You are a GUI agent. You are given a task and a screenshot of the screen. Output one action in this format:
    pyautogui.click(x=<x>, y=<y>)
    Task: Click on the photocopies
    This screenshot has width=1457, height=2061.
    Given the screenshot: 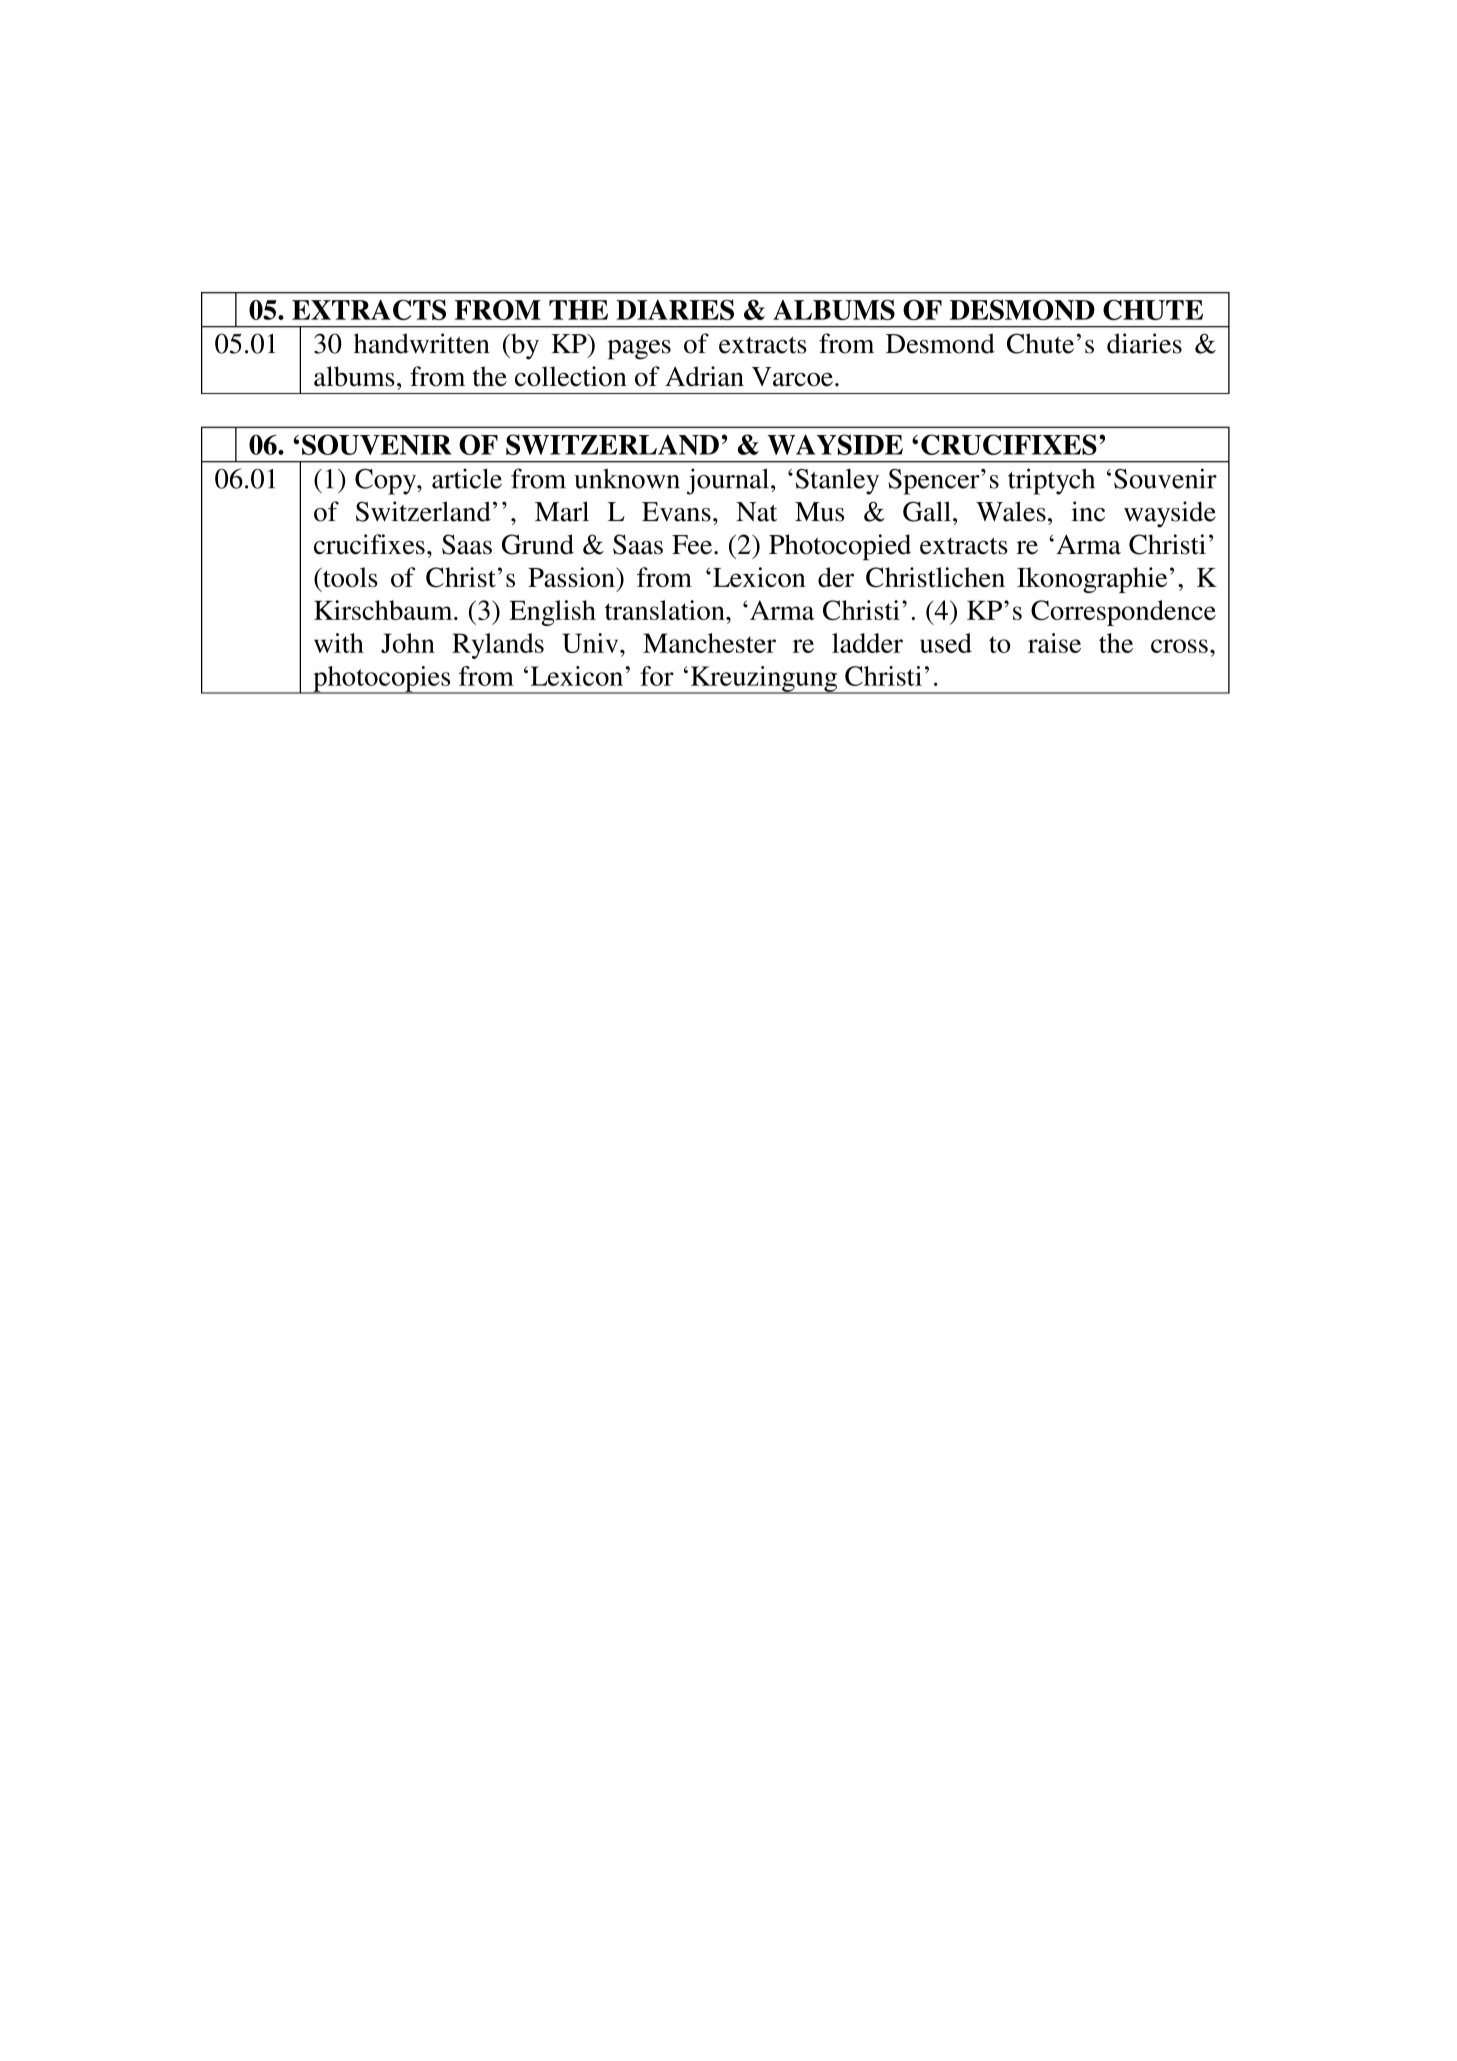 What is the action you would take?
    pyautogui.click(x=382, y=680)
